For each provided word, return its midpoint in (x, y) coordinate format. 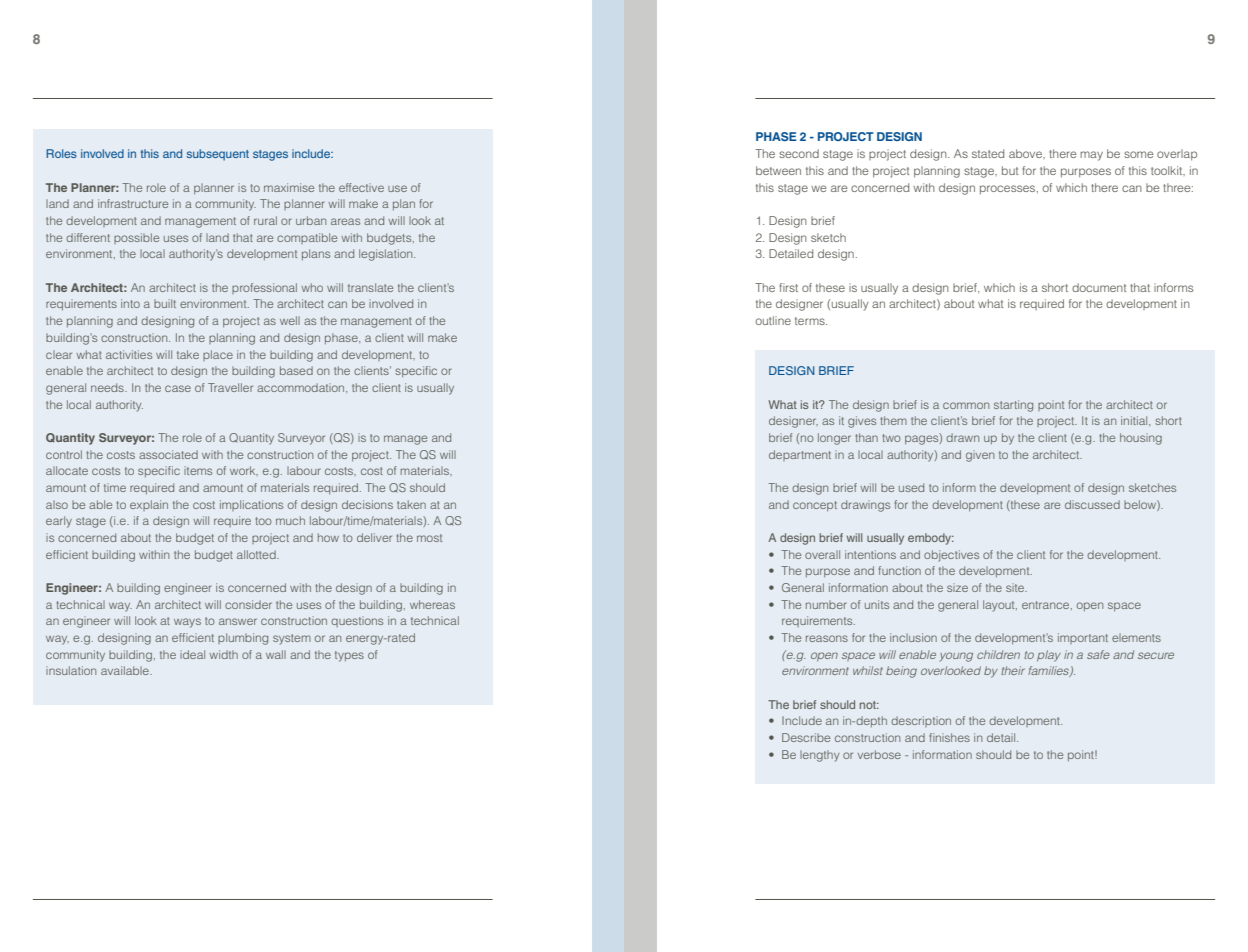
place (218, 355)
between (778, 170)
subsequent (218, 155)
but (1010, 170)
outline (773, 320)
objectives (951, 556)
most (429, 538)
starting (1013, 406)
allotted (257, 554)
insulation (71, 670)
